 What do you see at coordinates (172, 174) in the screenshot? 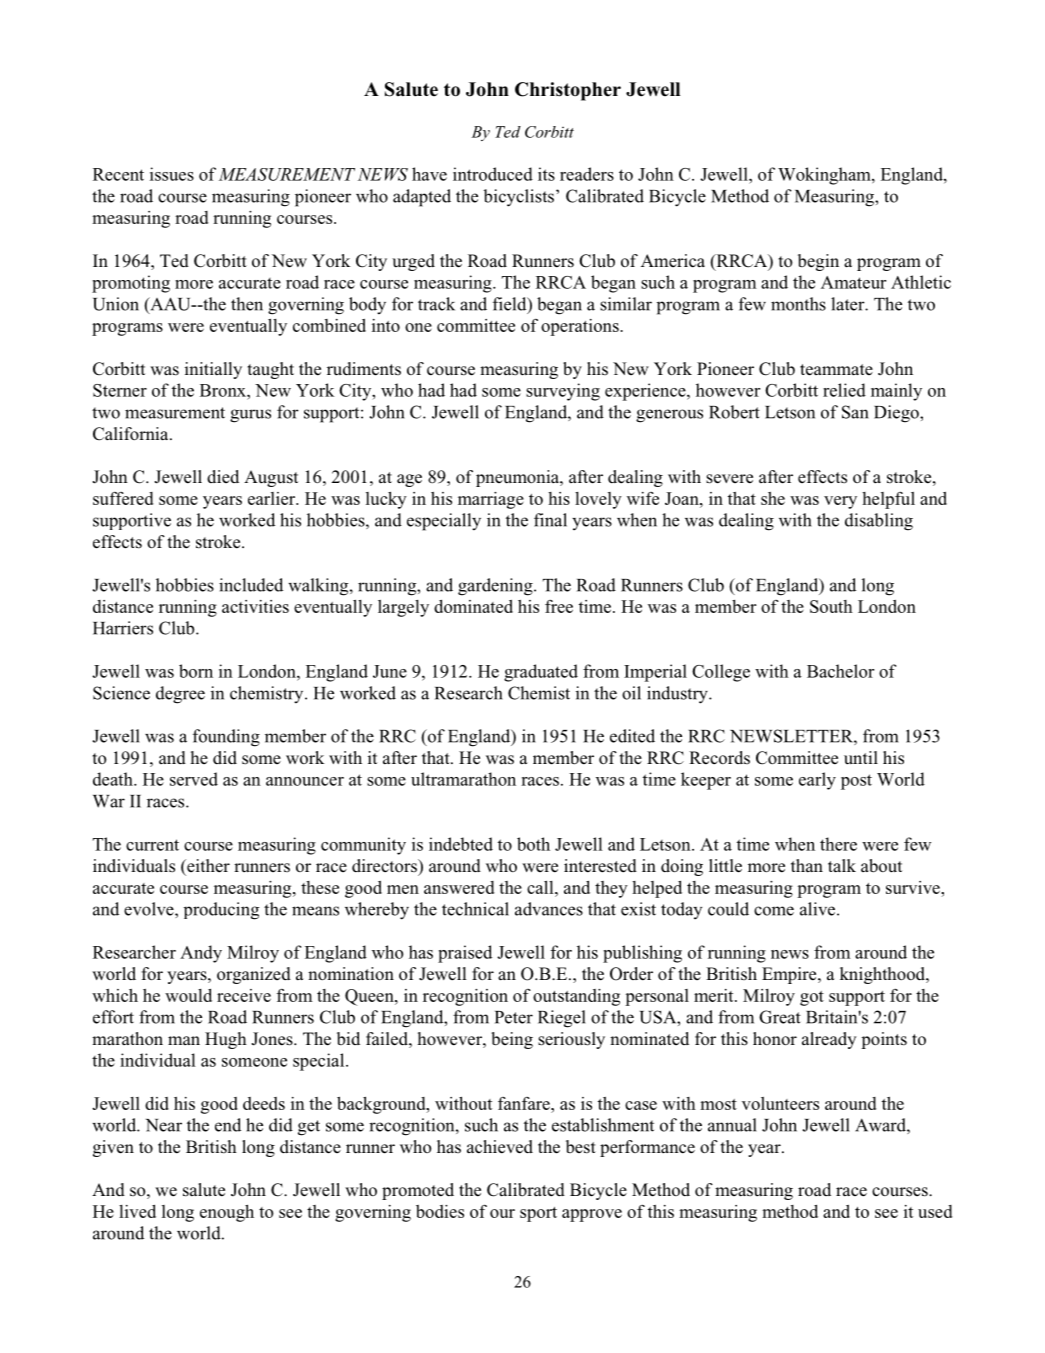
I see `issues` at bounding box center [172, 174].
